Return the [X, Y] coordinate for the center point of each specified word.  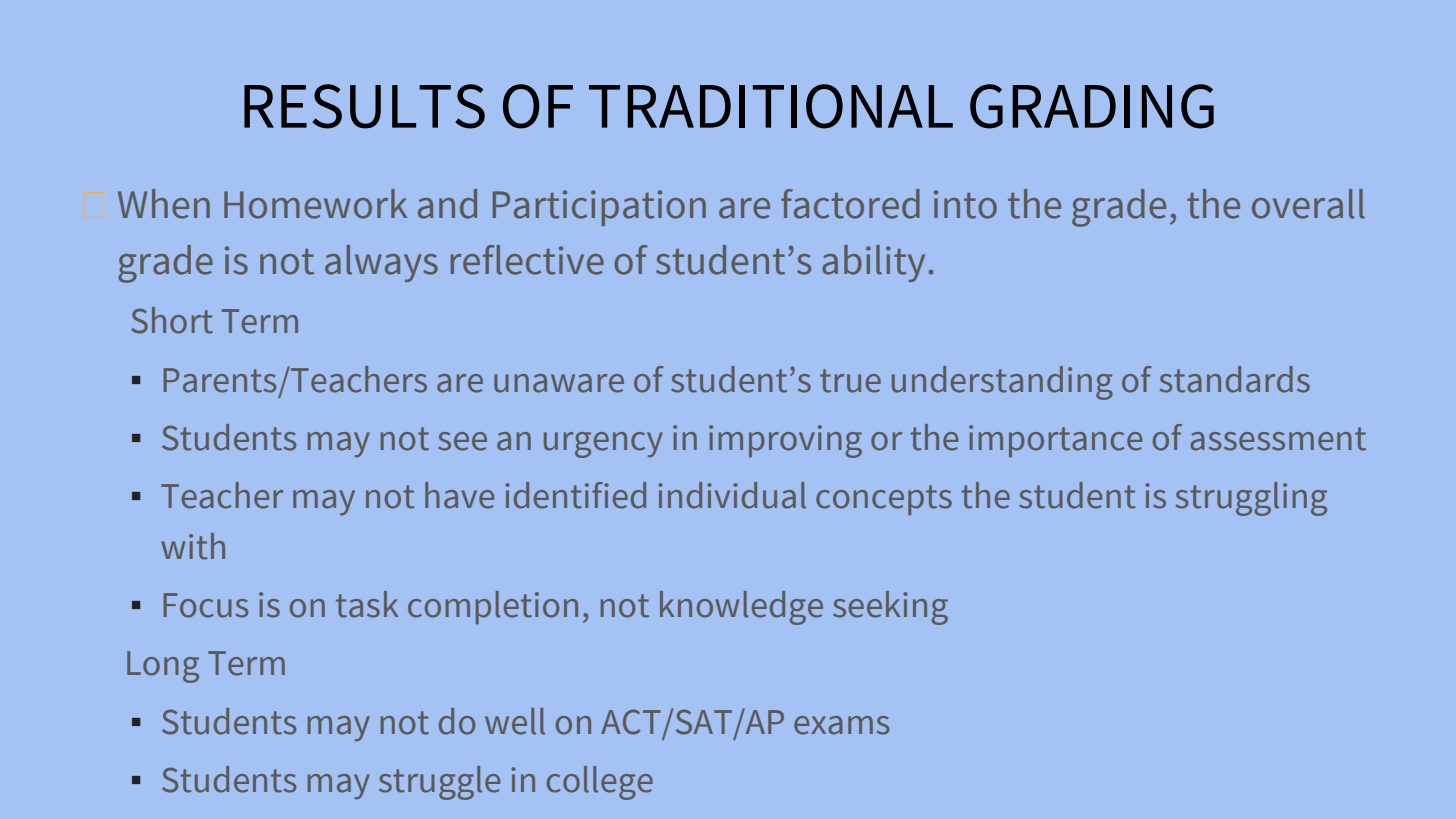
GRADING [1092, 106]
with [193, 546]
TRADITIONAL [771, 106]
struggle [439, 783]
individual [732, 495]
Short [172, 320]
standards [1235, 379]
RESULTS [364, 106]
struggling [1251, 499]
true [850, 381]
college [600, 783]
